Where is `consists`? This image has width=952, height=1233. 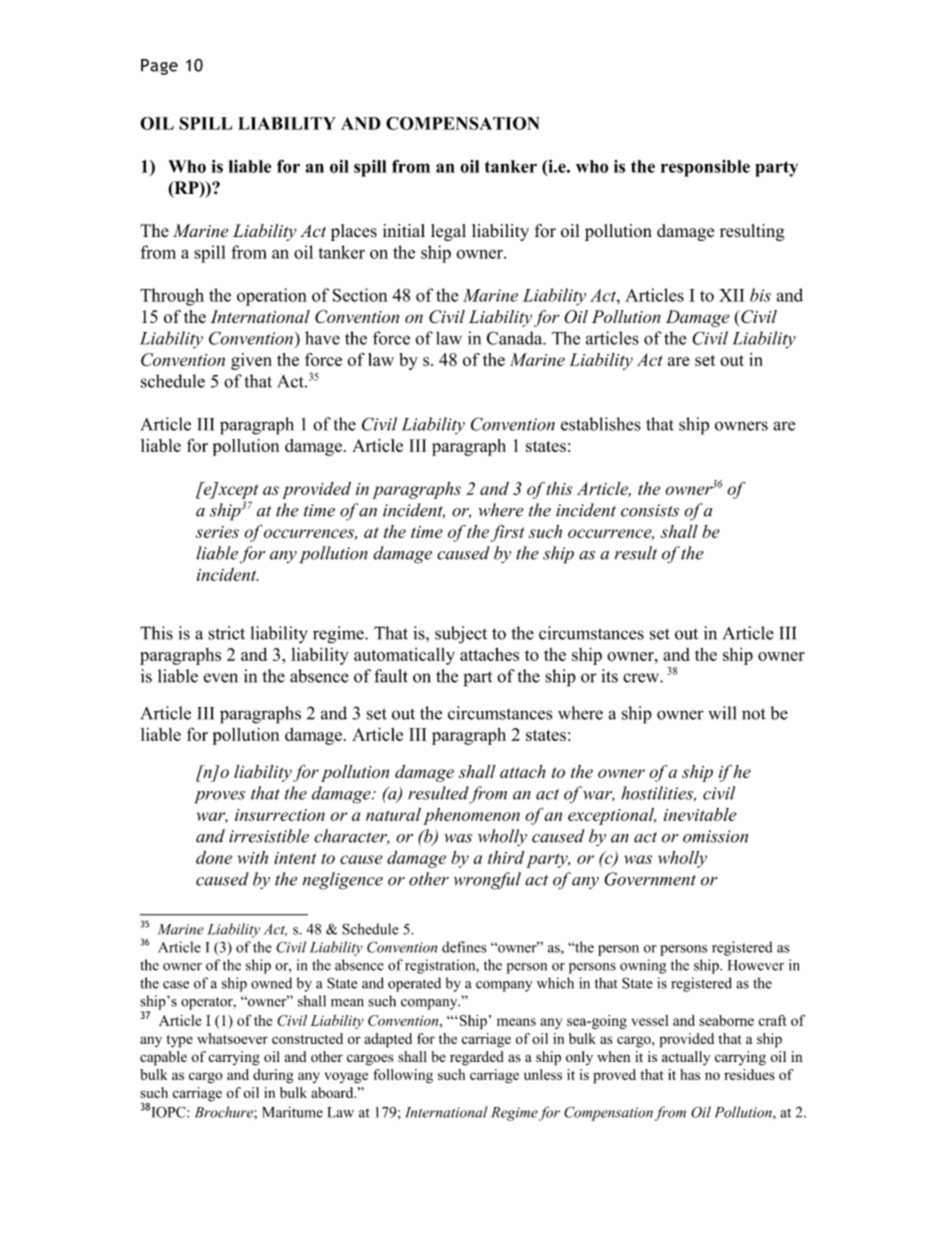 consists is located at coordinates (650, 510).
